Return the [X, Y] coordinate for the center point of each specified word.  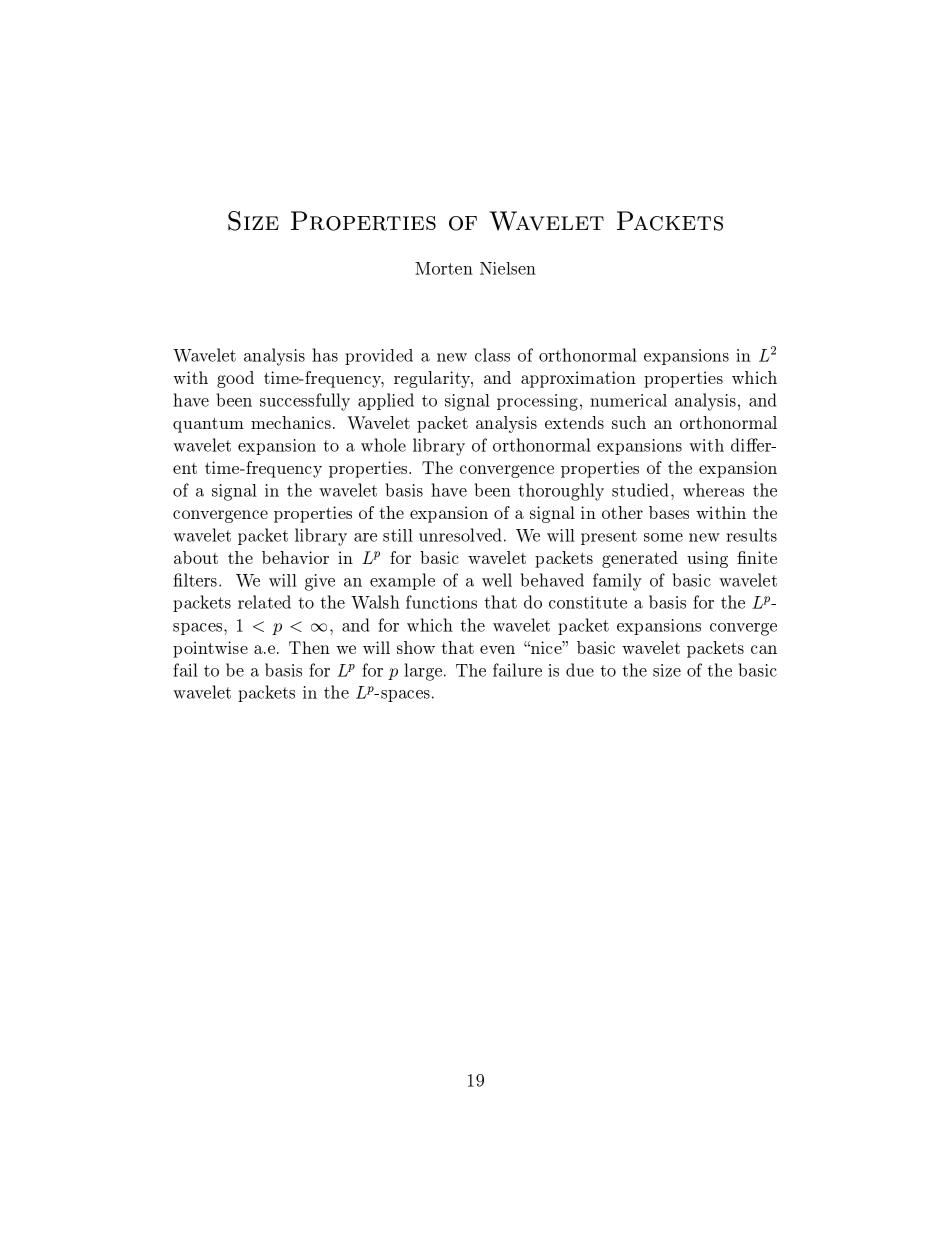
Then [309, 647]
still [398, 535]
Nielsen [508, 268]
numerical [628, 400]
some [663, 537]
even [497, 649]
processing [537, 402]
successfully [305, 402]
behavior [295, 557]
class [492, 355]
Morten [444, 268]
